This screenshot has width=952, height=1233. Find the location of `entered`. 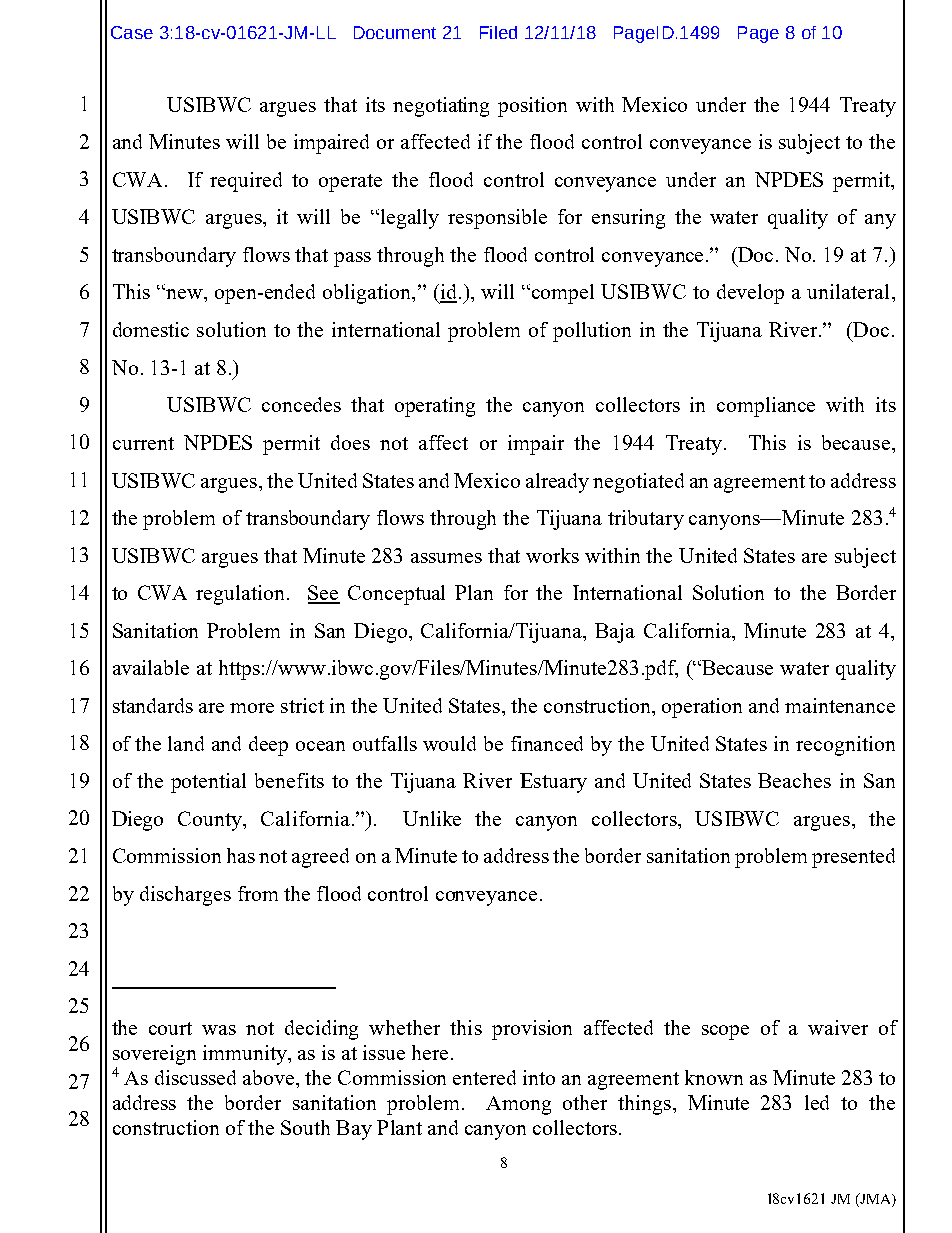

entered is located at coordinates (484, 1077).
